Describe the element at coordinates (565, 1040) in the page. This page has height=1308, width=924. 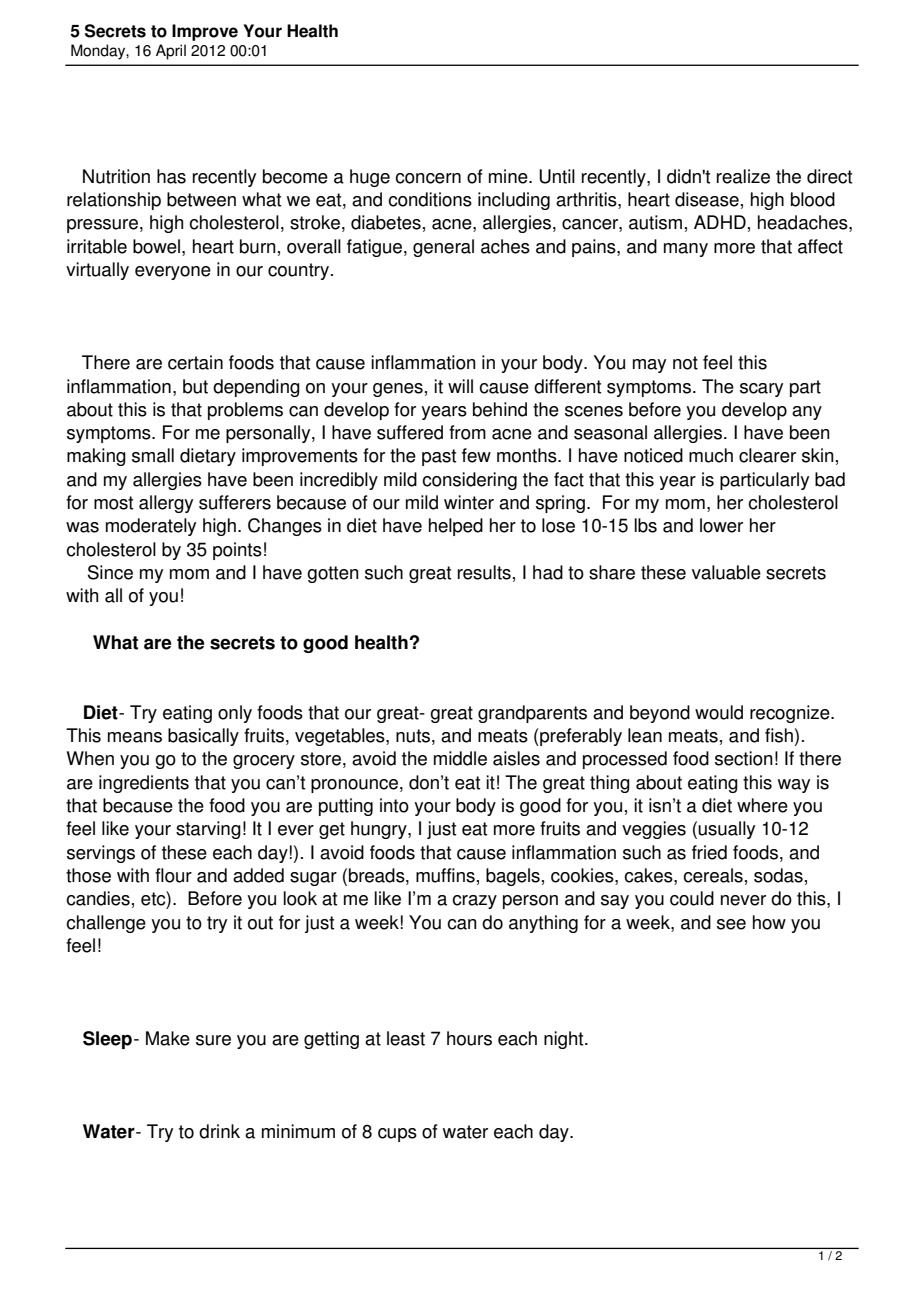
I see `night` at that location.
